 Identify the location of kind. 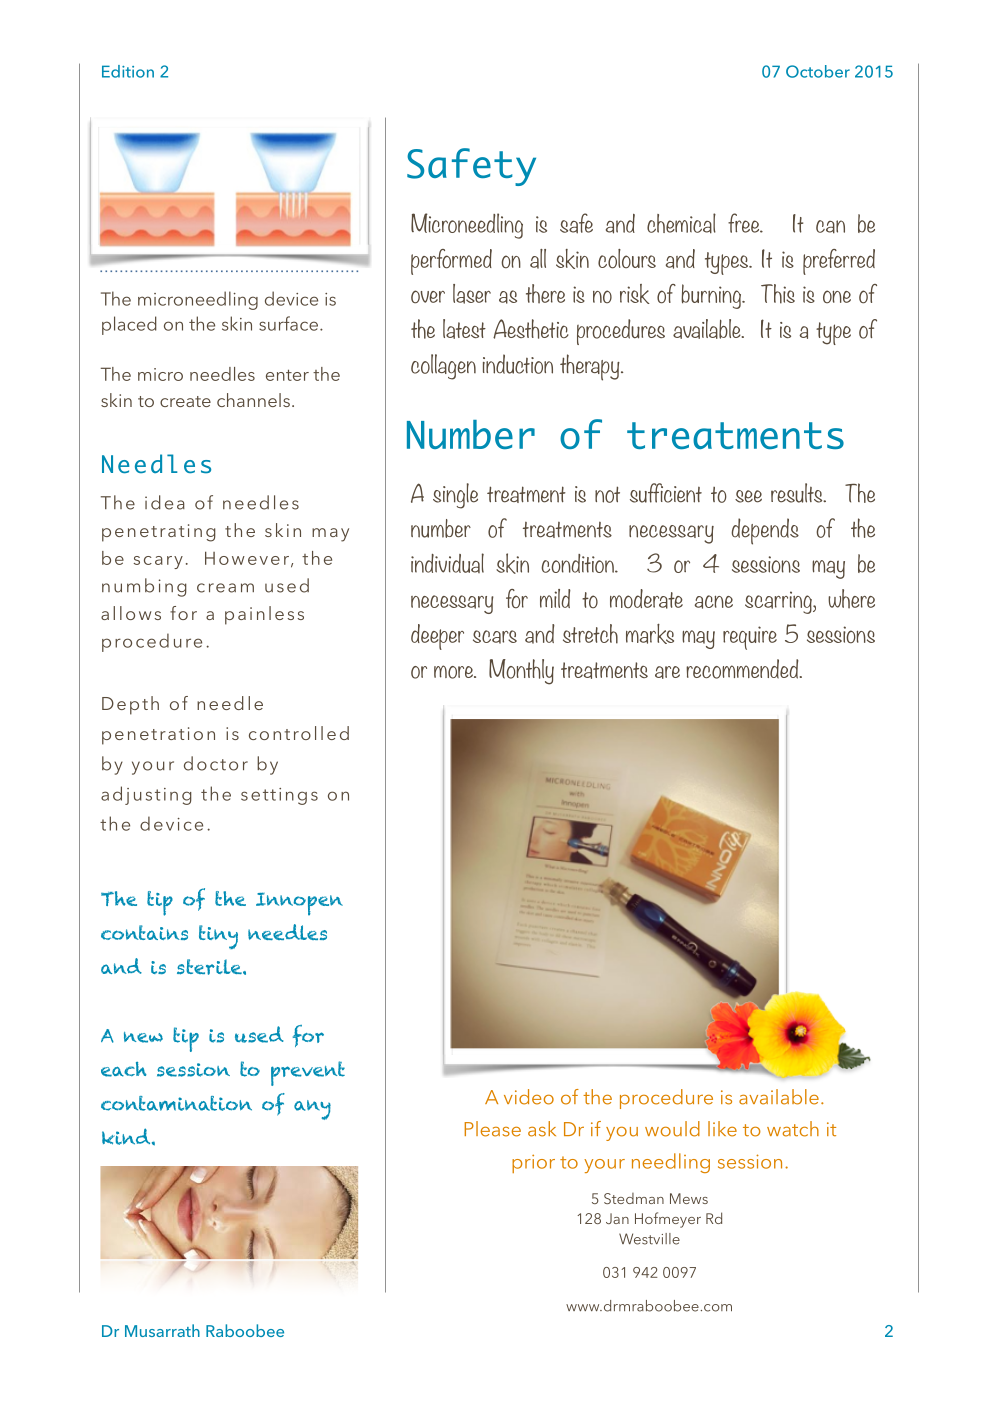
(127, 1136).
